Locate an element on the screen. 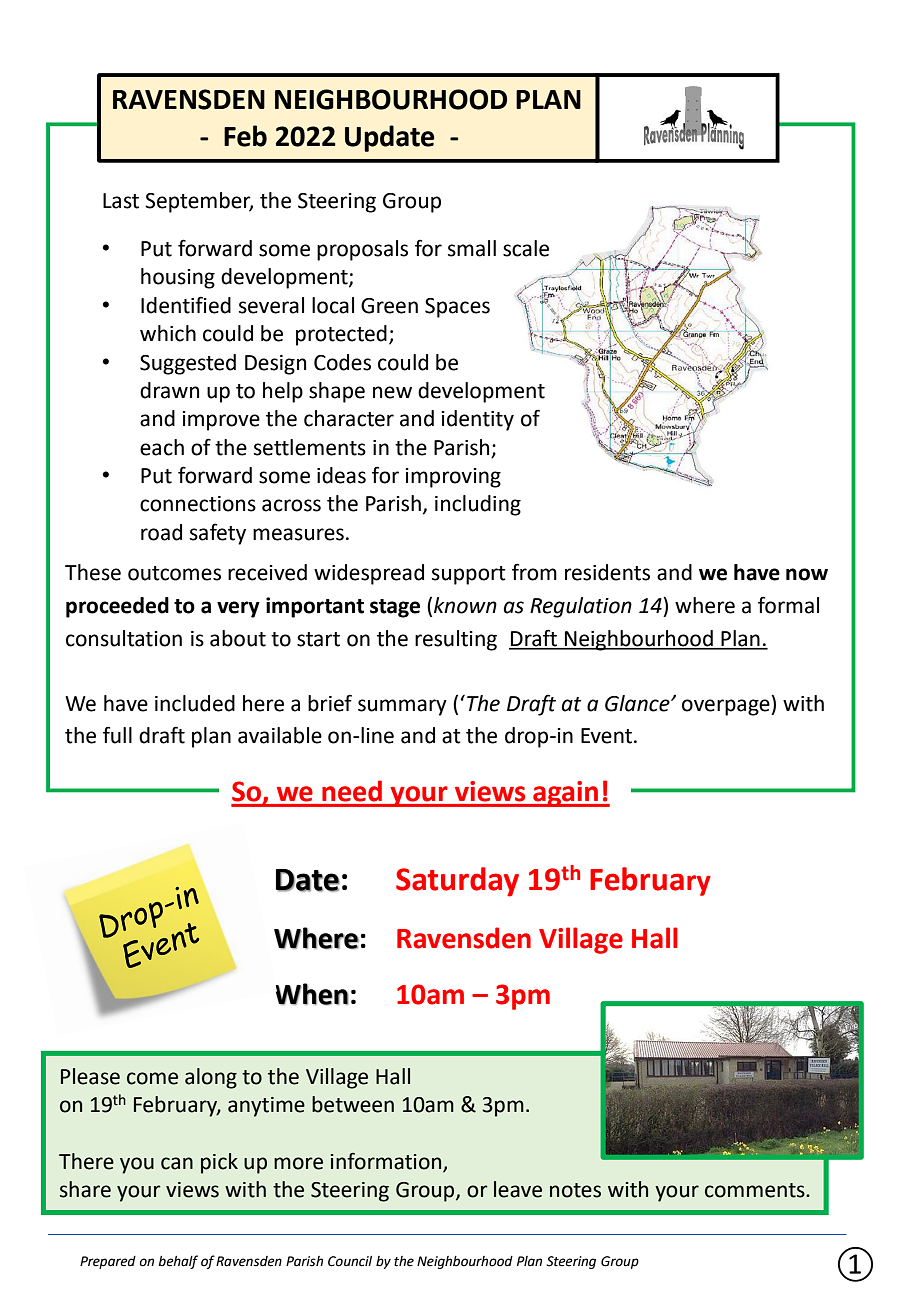 The height and width of the screenshot is (1316, 911). scale is located at coordinates (526, 248).
